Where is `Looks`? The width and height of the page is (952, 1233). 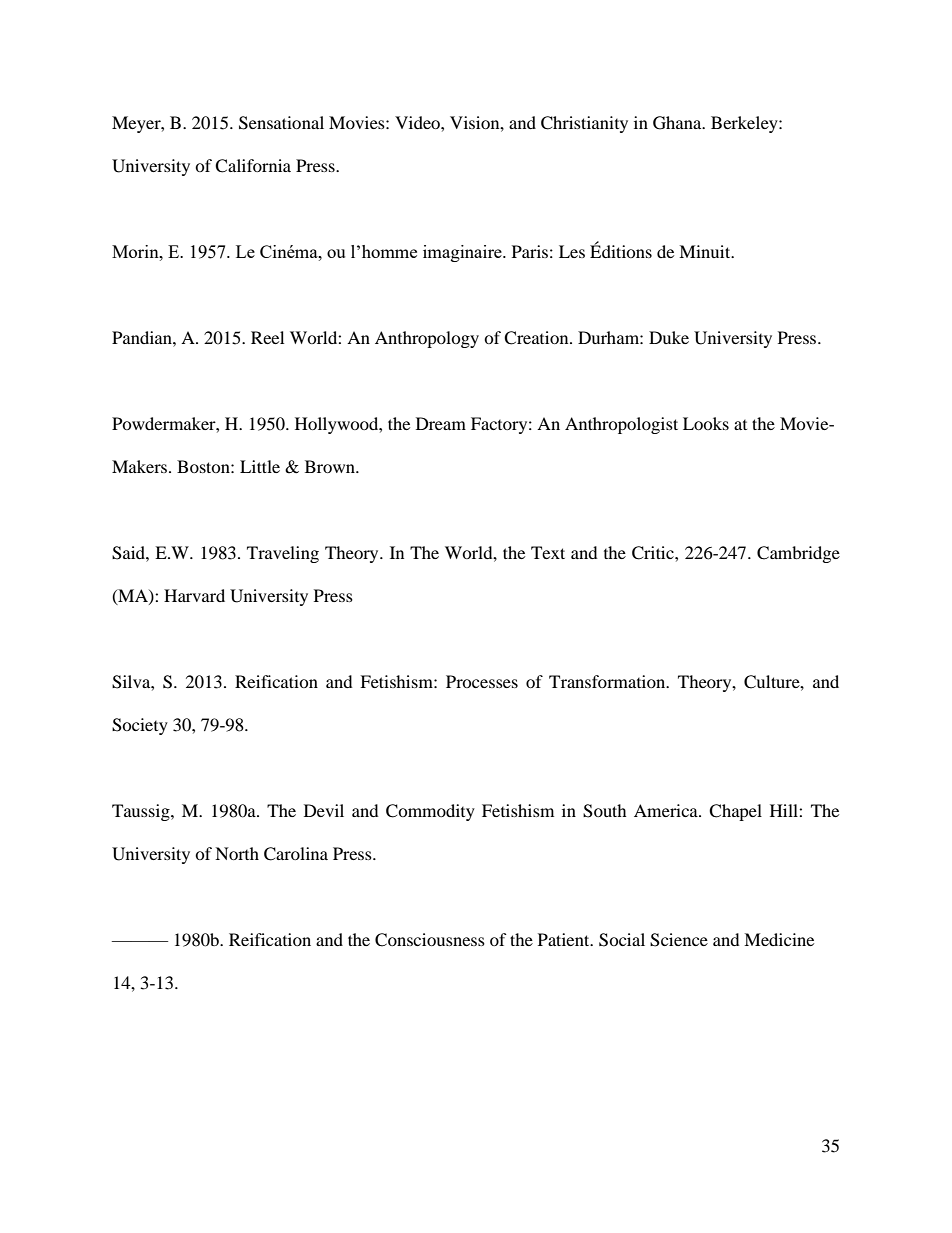 Looks is located at coordinates (706, 423).
